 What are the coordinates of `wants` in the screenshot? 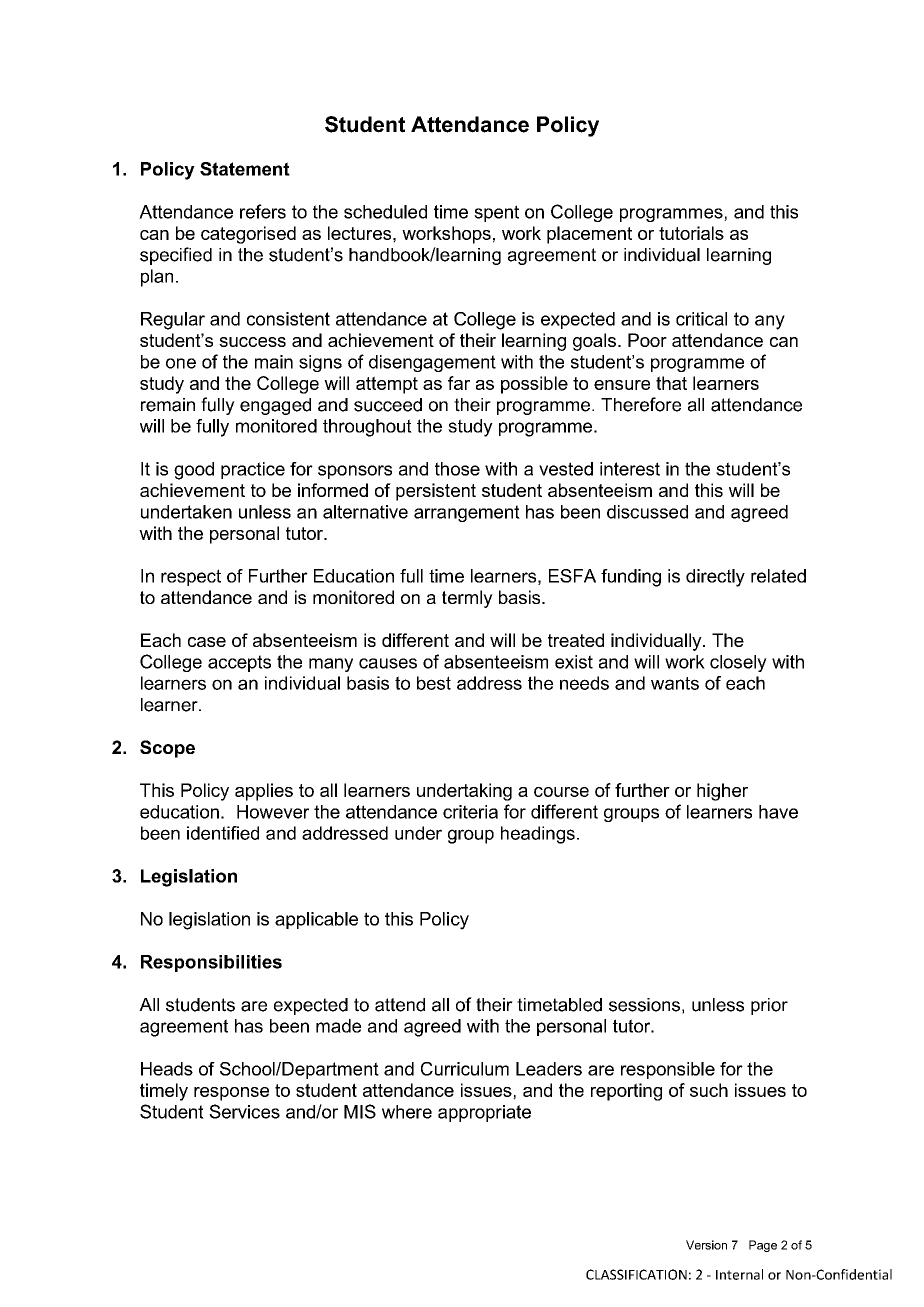 It's located at (675, 683).
